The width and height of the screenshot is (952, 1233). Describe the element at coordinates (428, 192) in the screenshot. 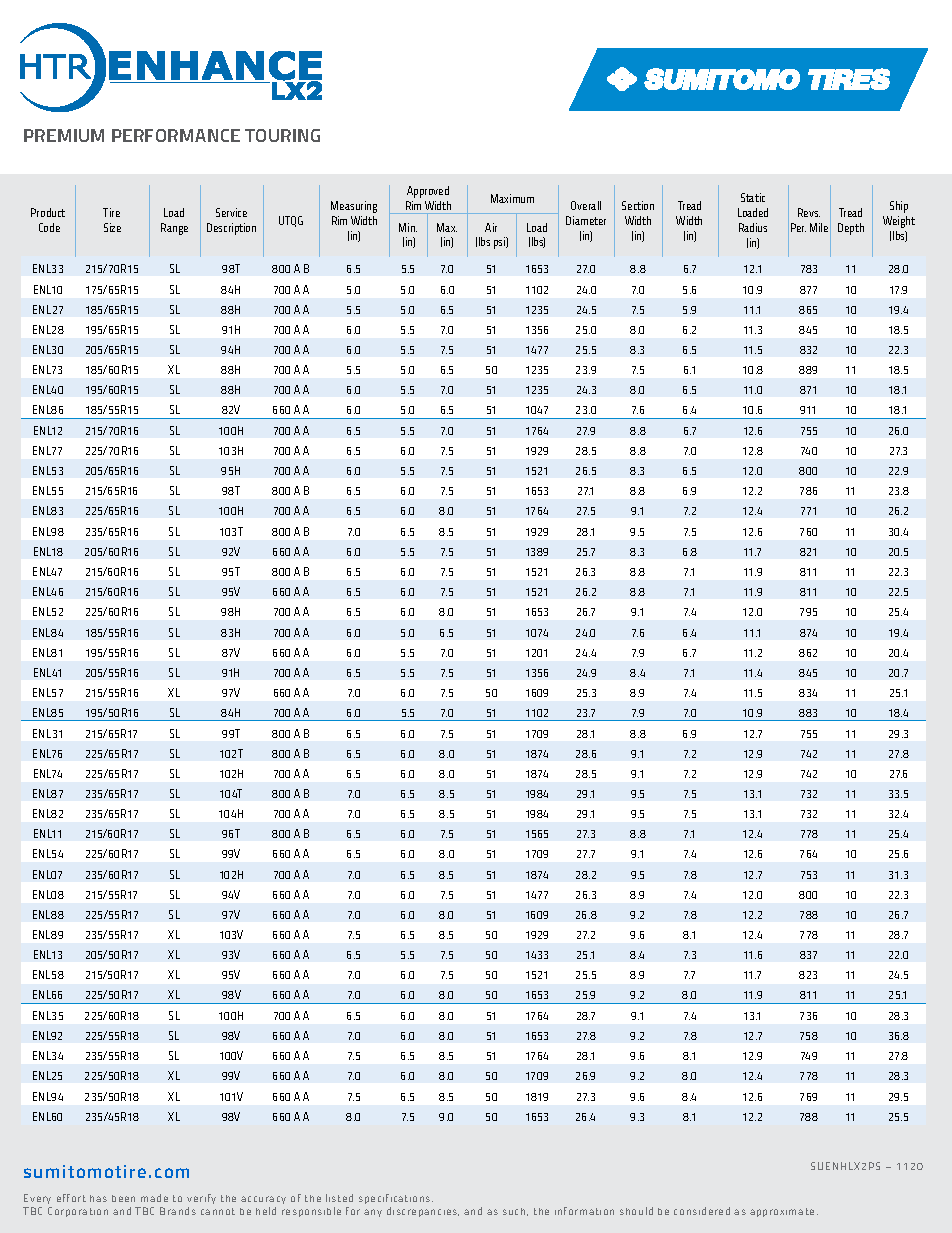

I see `Approved` at that location.
